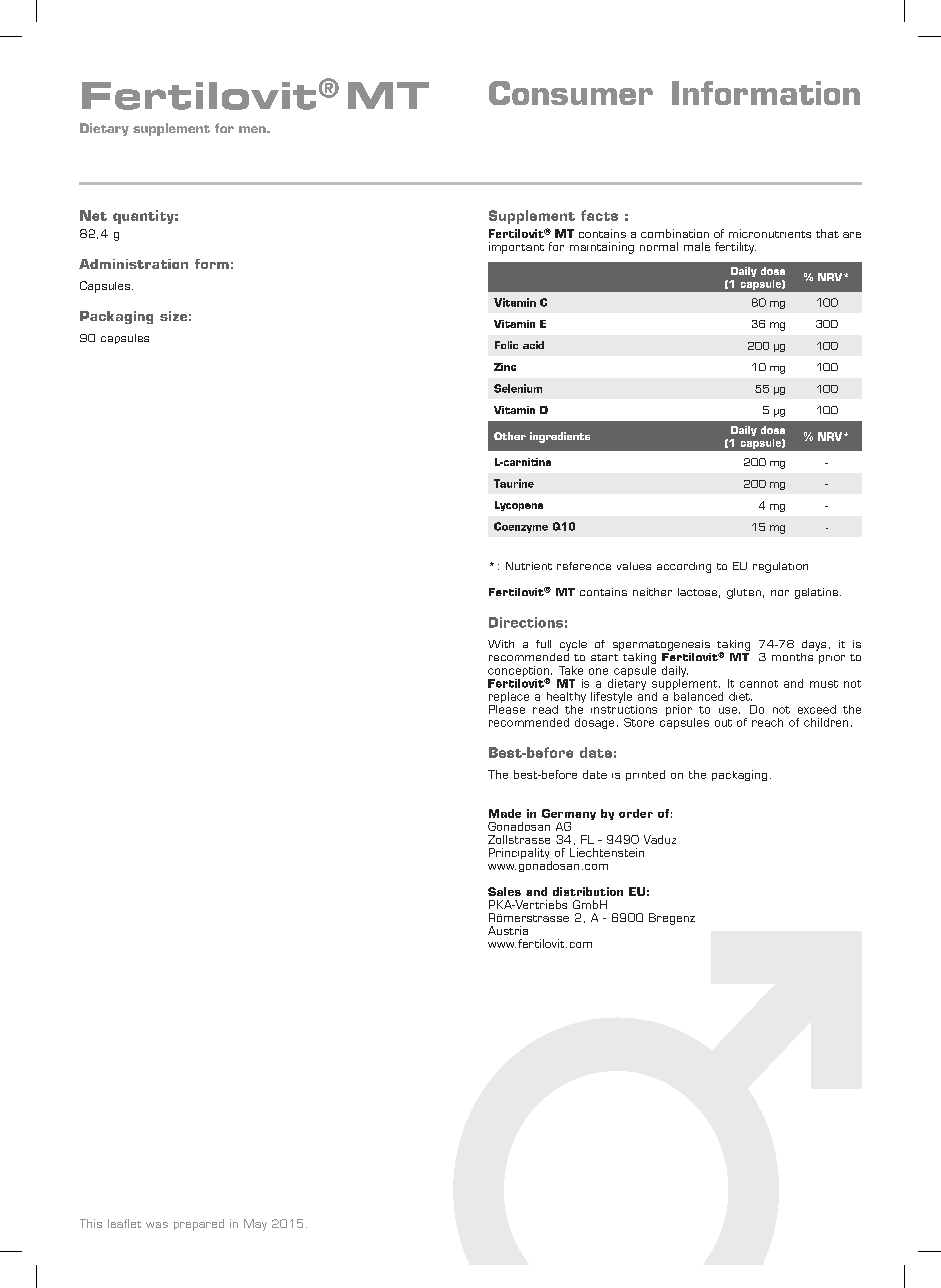 The width and height of the screenshot is (941, 1288). I want to click on With, so click(501, 644).
